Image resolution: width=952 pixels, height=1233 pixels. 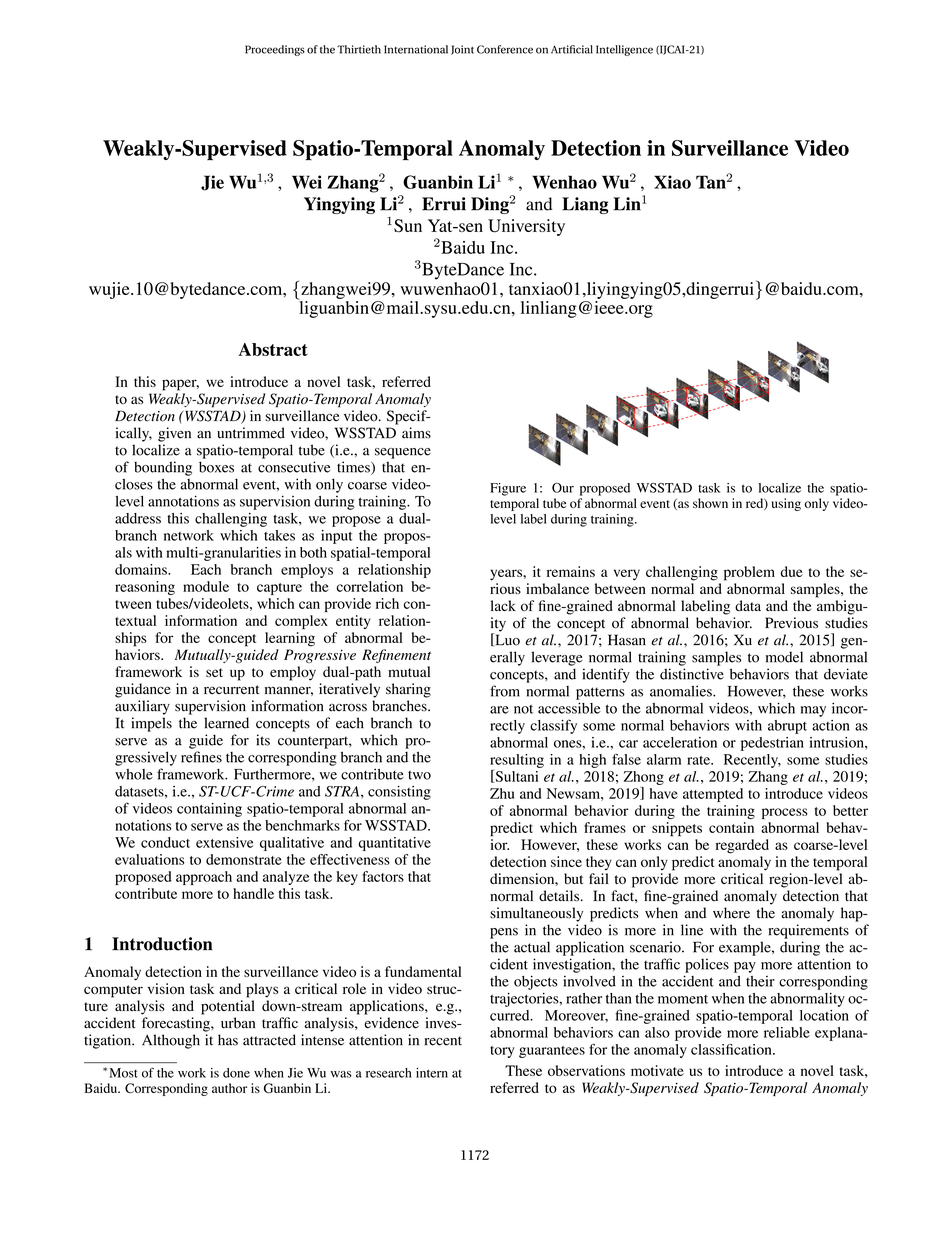 What do you see at coordinates (359, 49) in the screenshot?
I see `Thirtieth` at bounding box center [359, 49].
